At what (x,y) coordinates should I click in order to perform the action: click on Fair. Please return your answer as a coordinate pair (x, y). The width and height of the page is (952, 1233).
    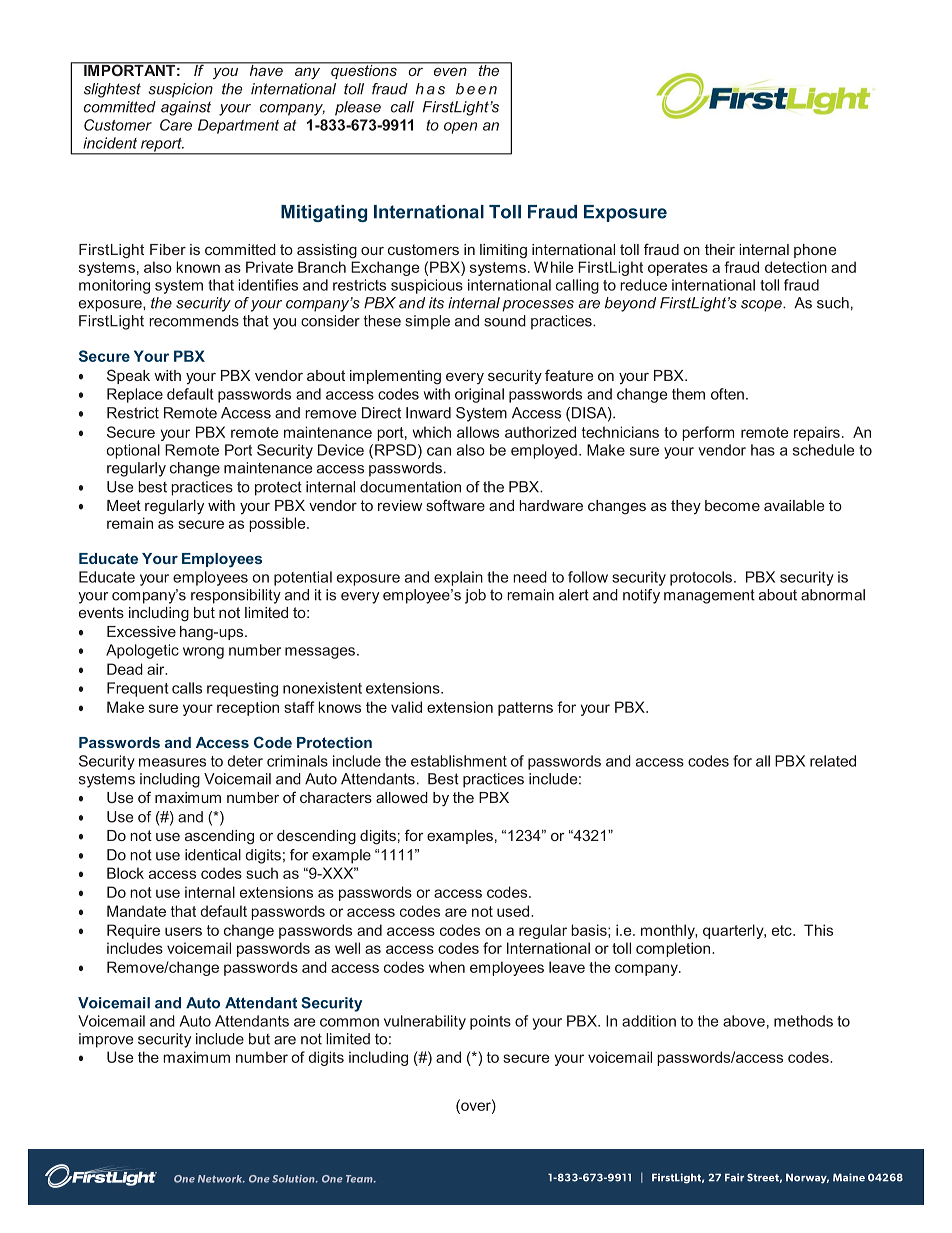
    Looking at the image, I should click on (734, 1177).
